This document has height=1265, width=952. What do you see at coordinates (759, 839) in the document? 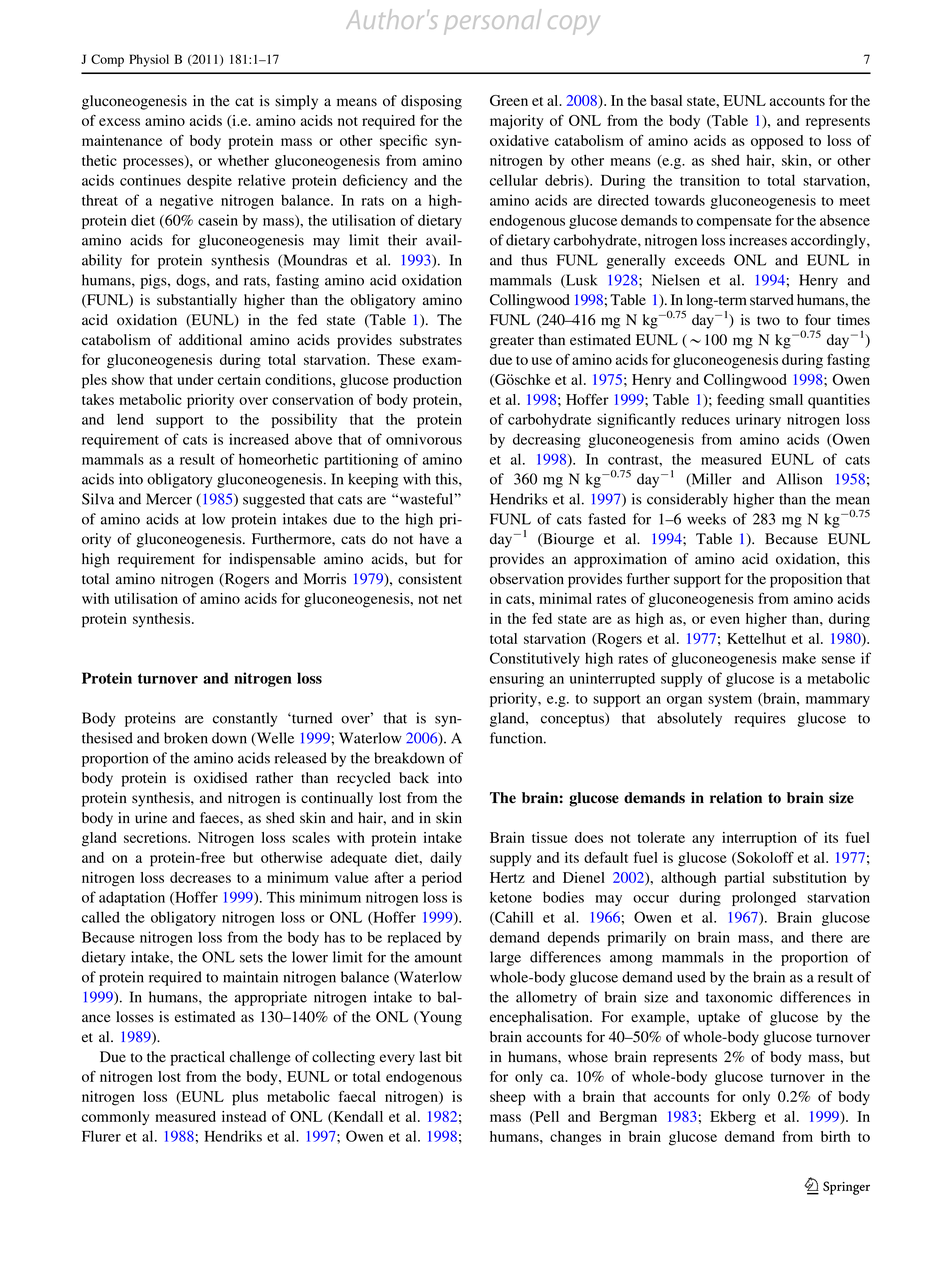
I see `interruption` at bounding box center [759, 839].
